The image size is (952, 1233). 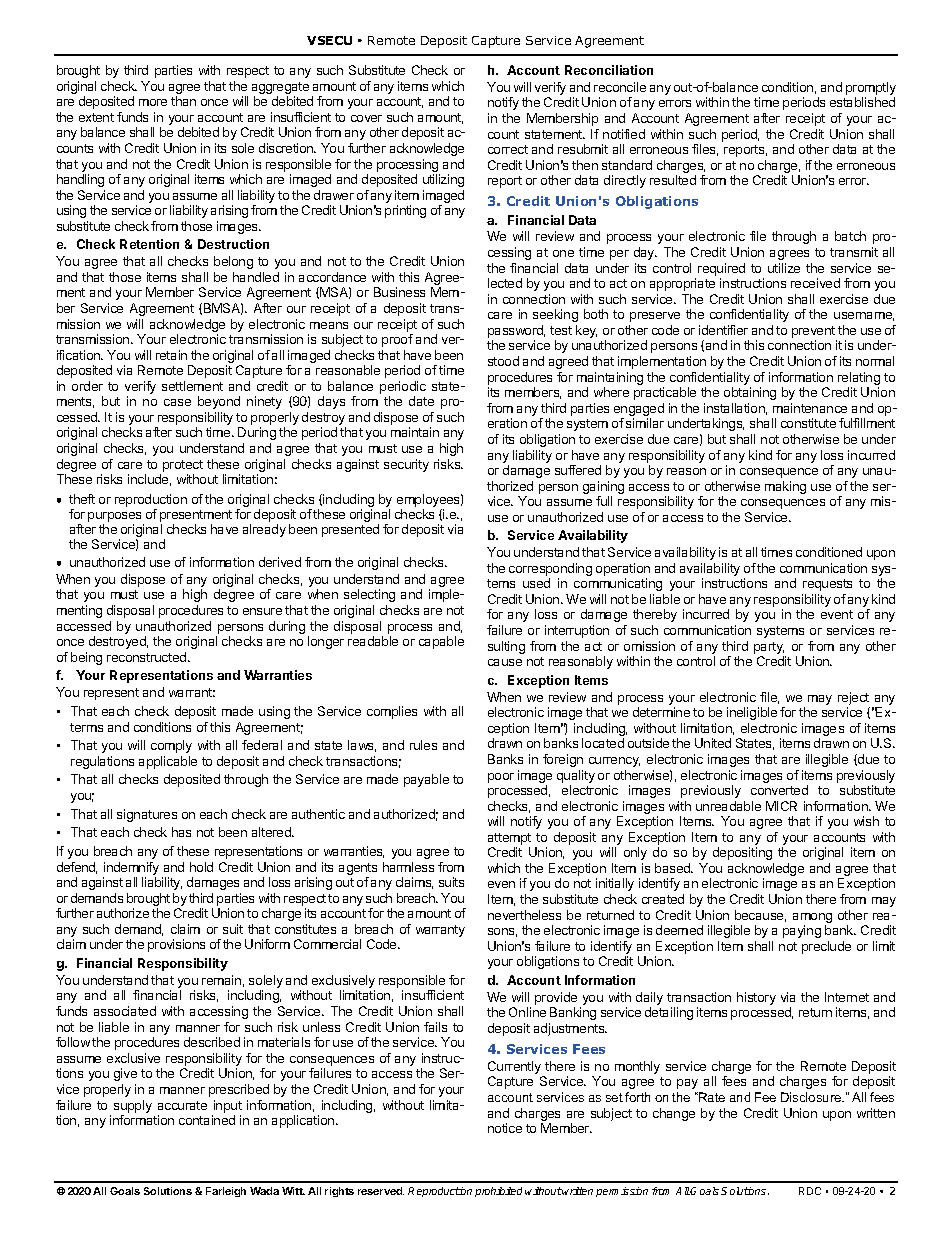 What do you see at coordinates (441, 642) in the screenshot?
I see `capable` at bounding box center [441, 642].
